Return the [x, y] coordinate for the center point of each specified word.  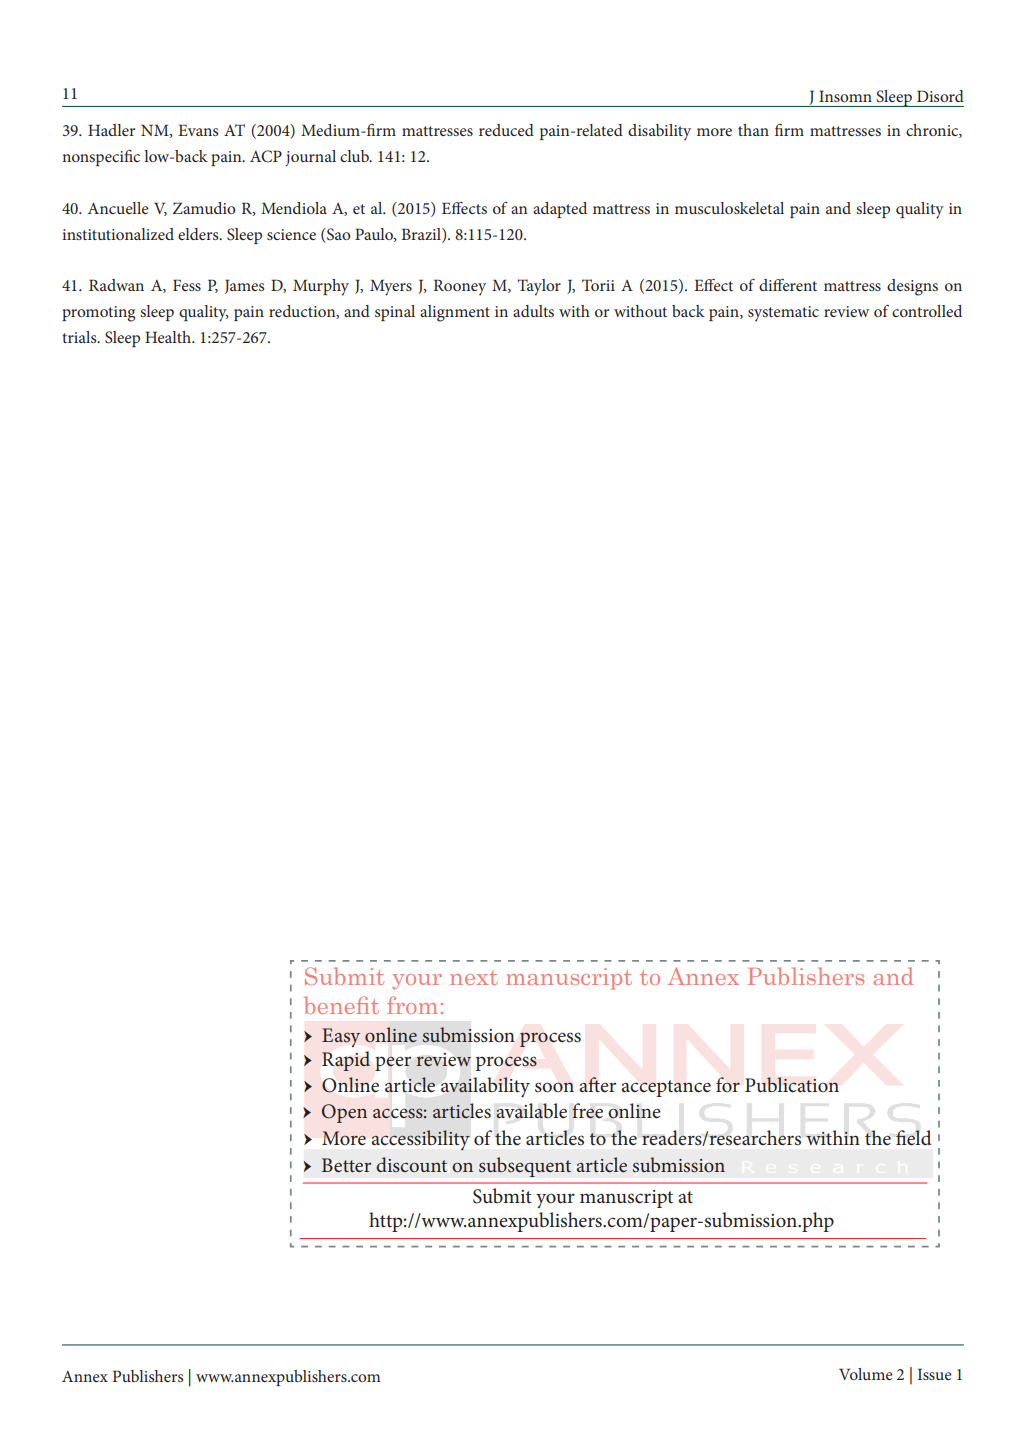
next [474, 977]
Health [169, 337]
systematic [783, 314]
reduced [506, 130]
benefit [341, 1005]
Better [346, 1165]
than [753, 130]
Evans [198, 130]
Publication [792, 1085]
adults [533, 311]
